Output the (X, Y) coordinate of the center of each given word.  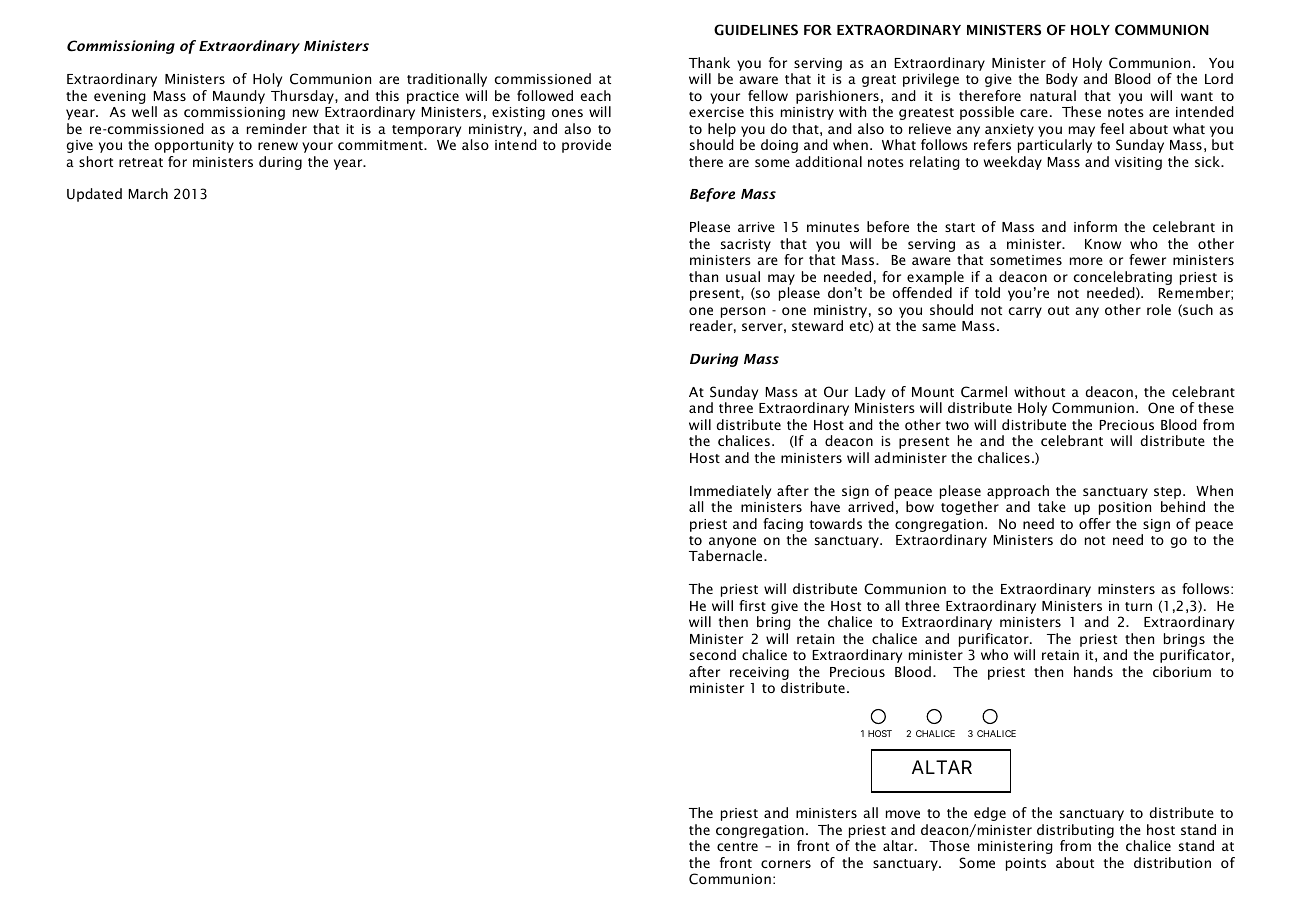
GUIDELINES (756, 30)
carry (1025, 312)
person (743, 312)
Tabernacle (727, 555)
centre (737, 846)
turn (1138, 606)
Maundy (239, 97)
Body (1062, 80)
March (148, 193)
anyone (731, 544)
